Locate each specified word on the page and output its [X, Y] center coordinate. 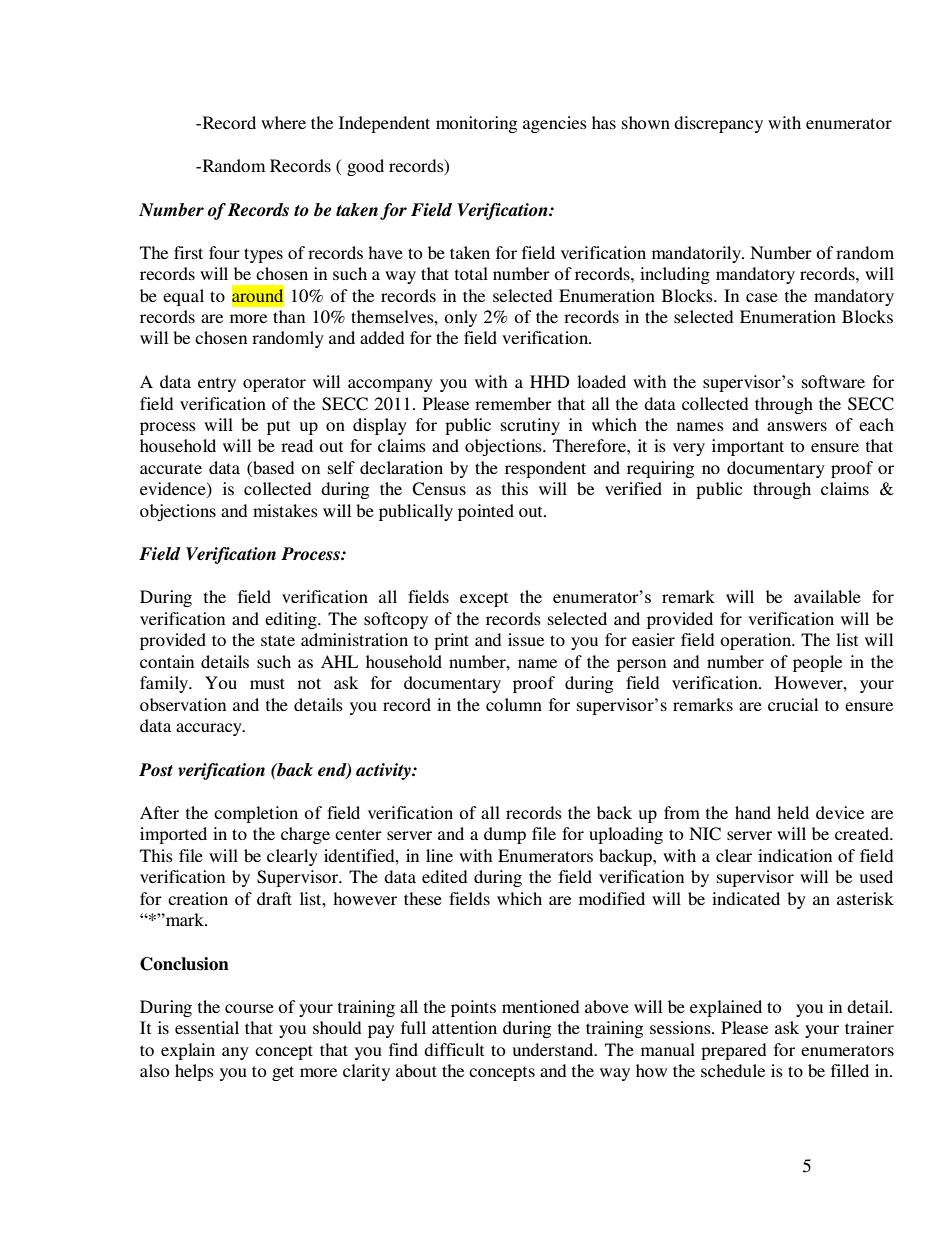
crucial [793, 704]
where [283, 122]
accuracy [210, 729]
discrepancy [718, 124]
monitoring [476, 124]
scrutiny [530, 426]
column [514, 704]
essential [207, 1027]
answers [797, 426]
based [273, 467]
